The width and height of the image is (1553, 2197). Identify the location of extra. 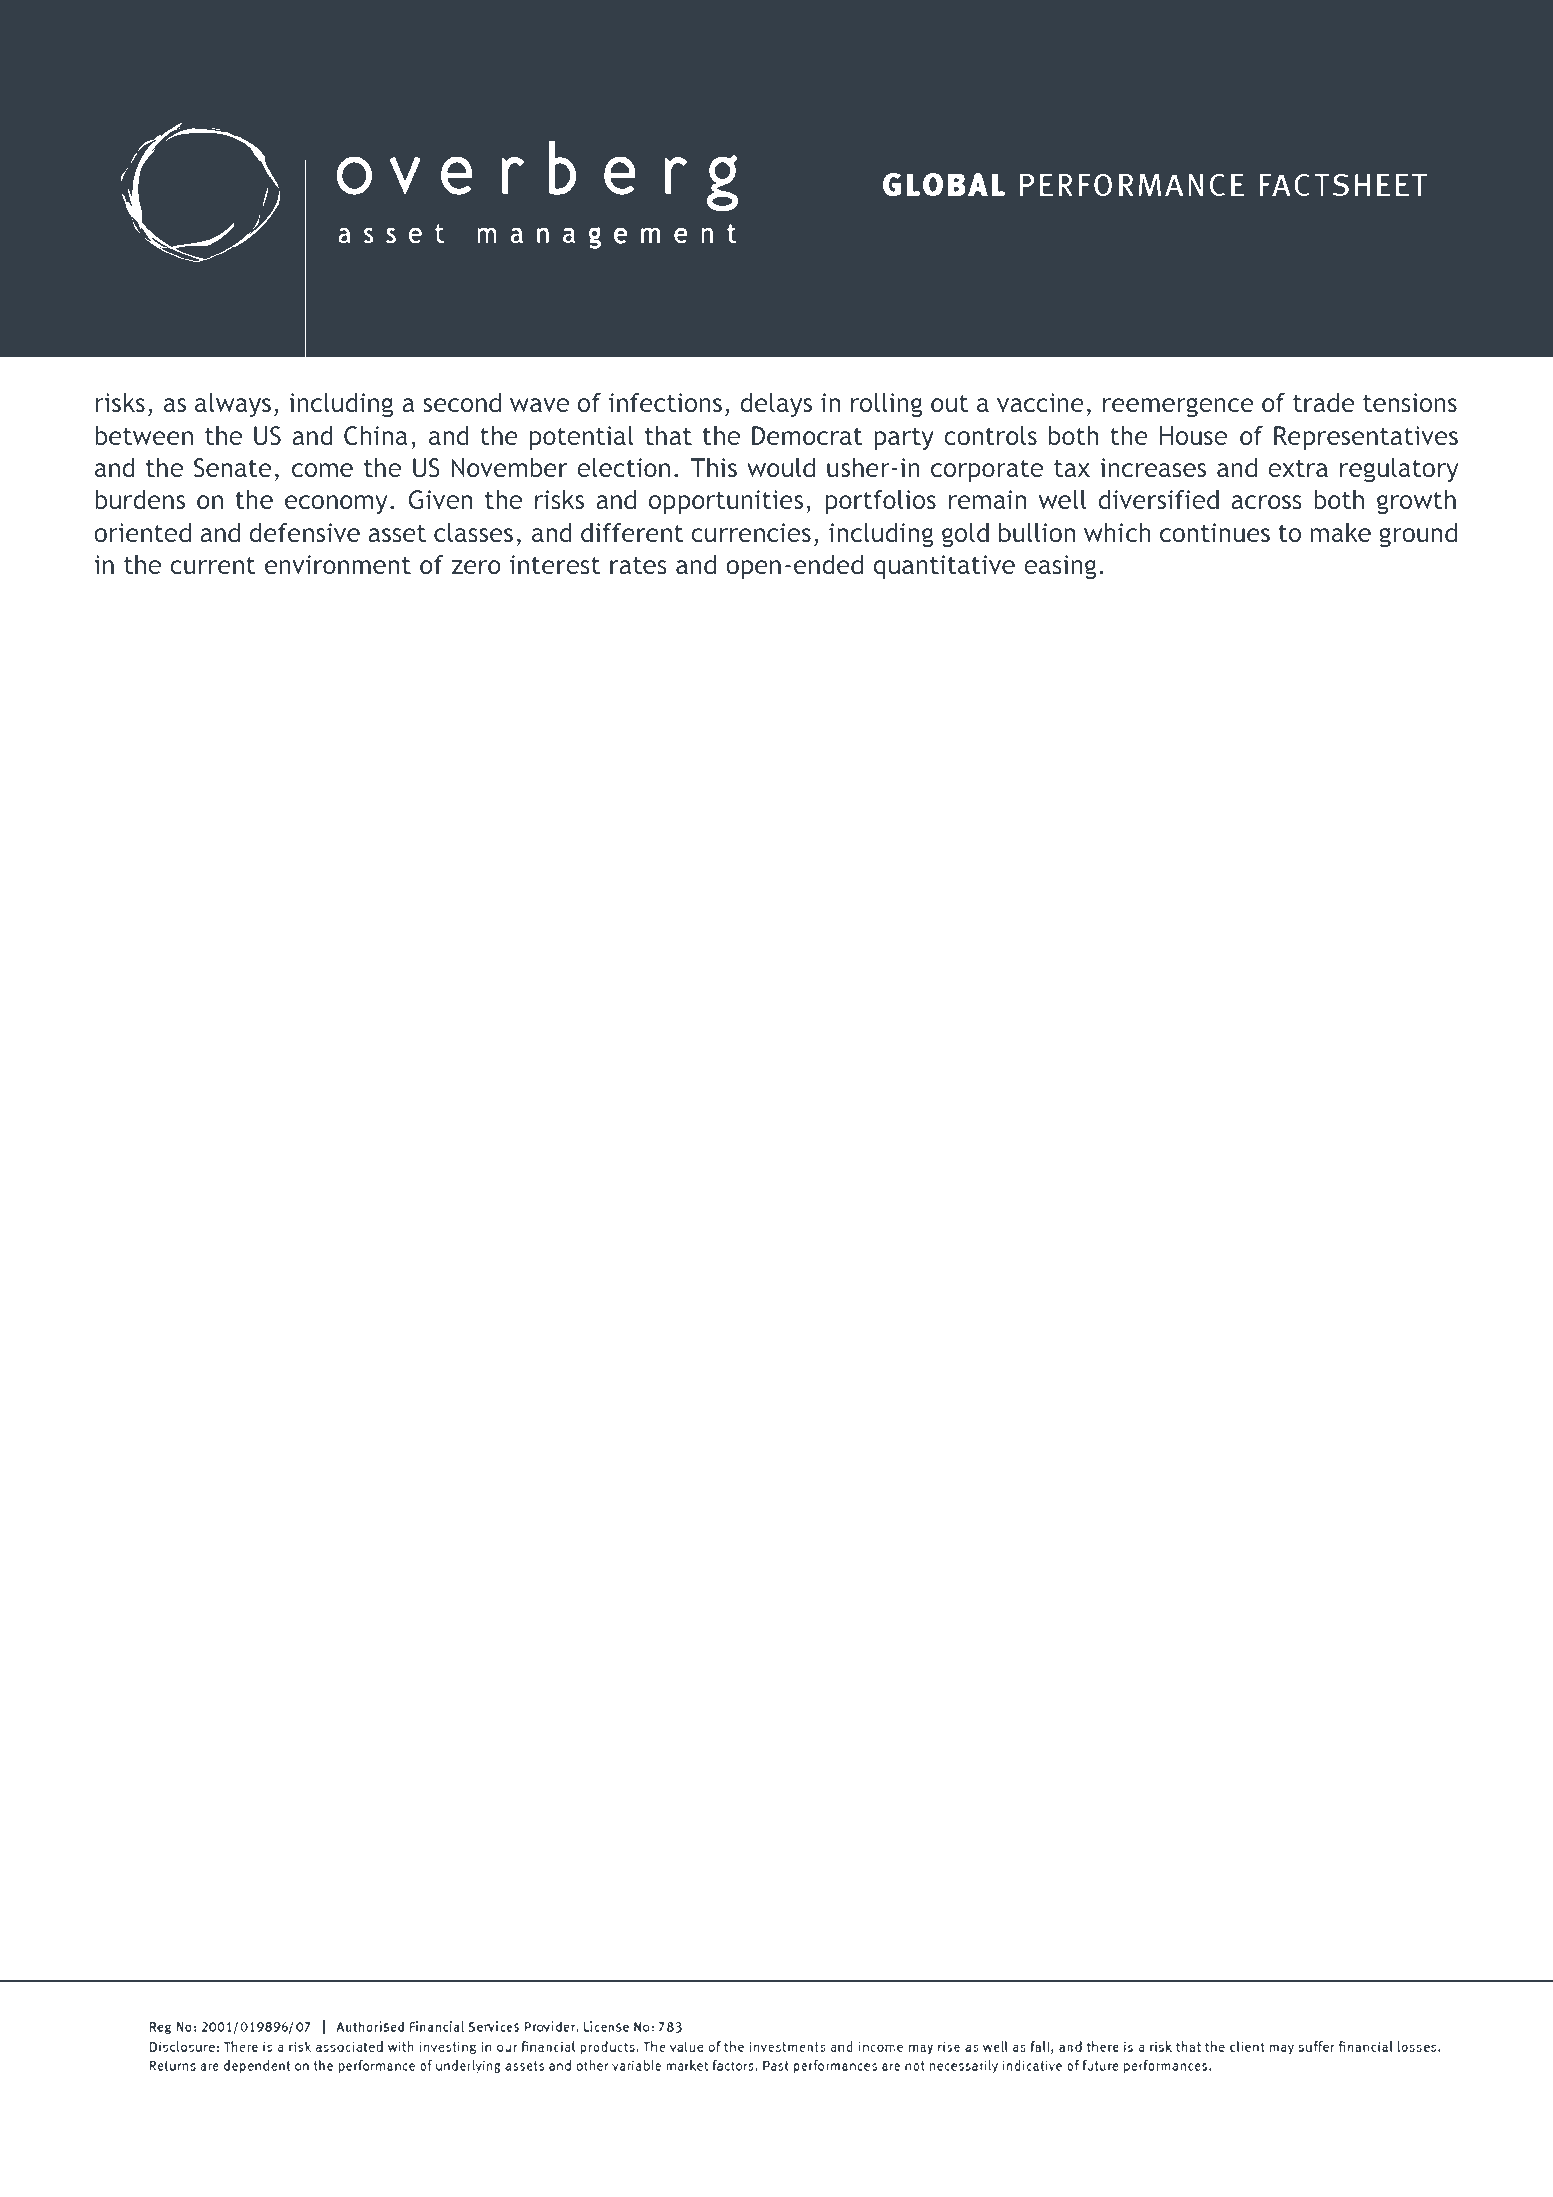
(1298, 468).
